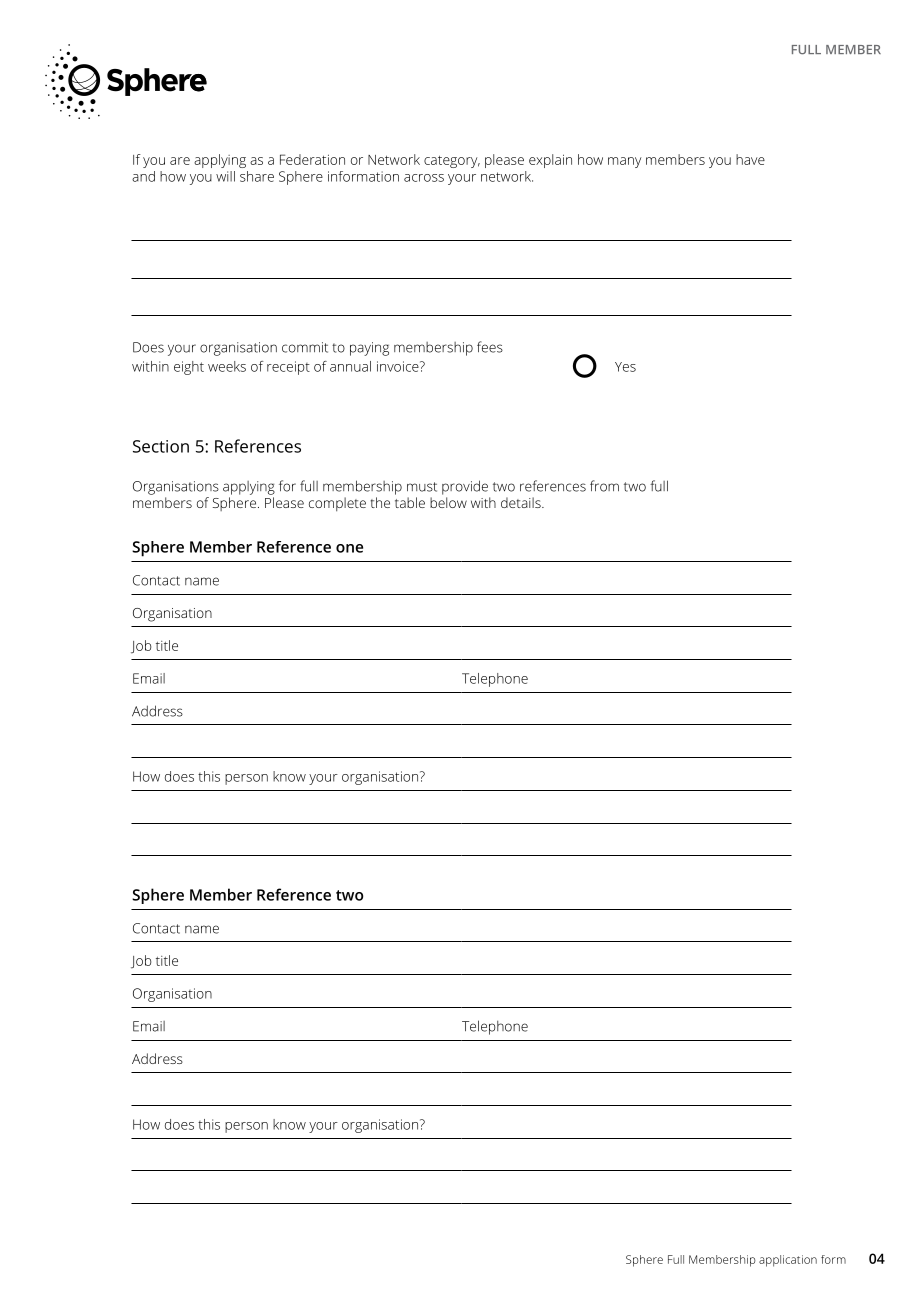 This document has width=924, height=1308. I want to click on weeks, so click(227, 366).
